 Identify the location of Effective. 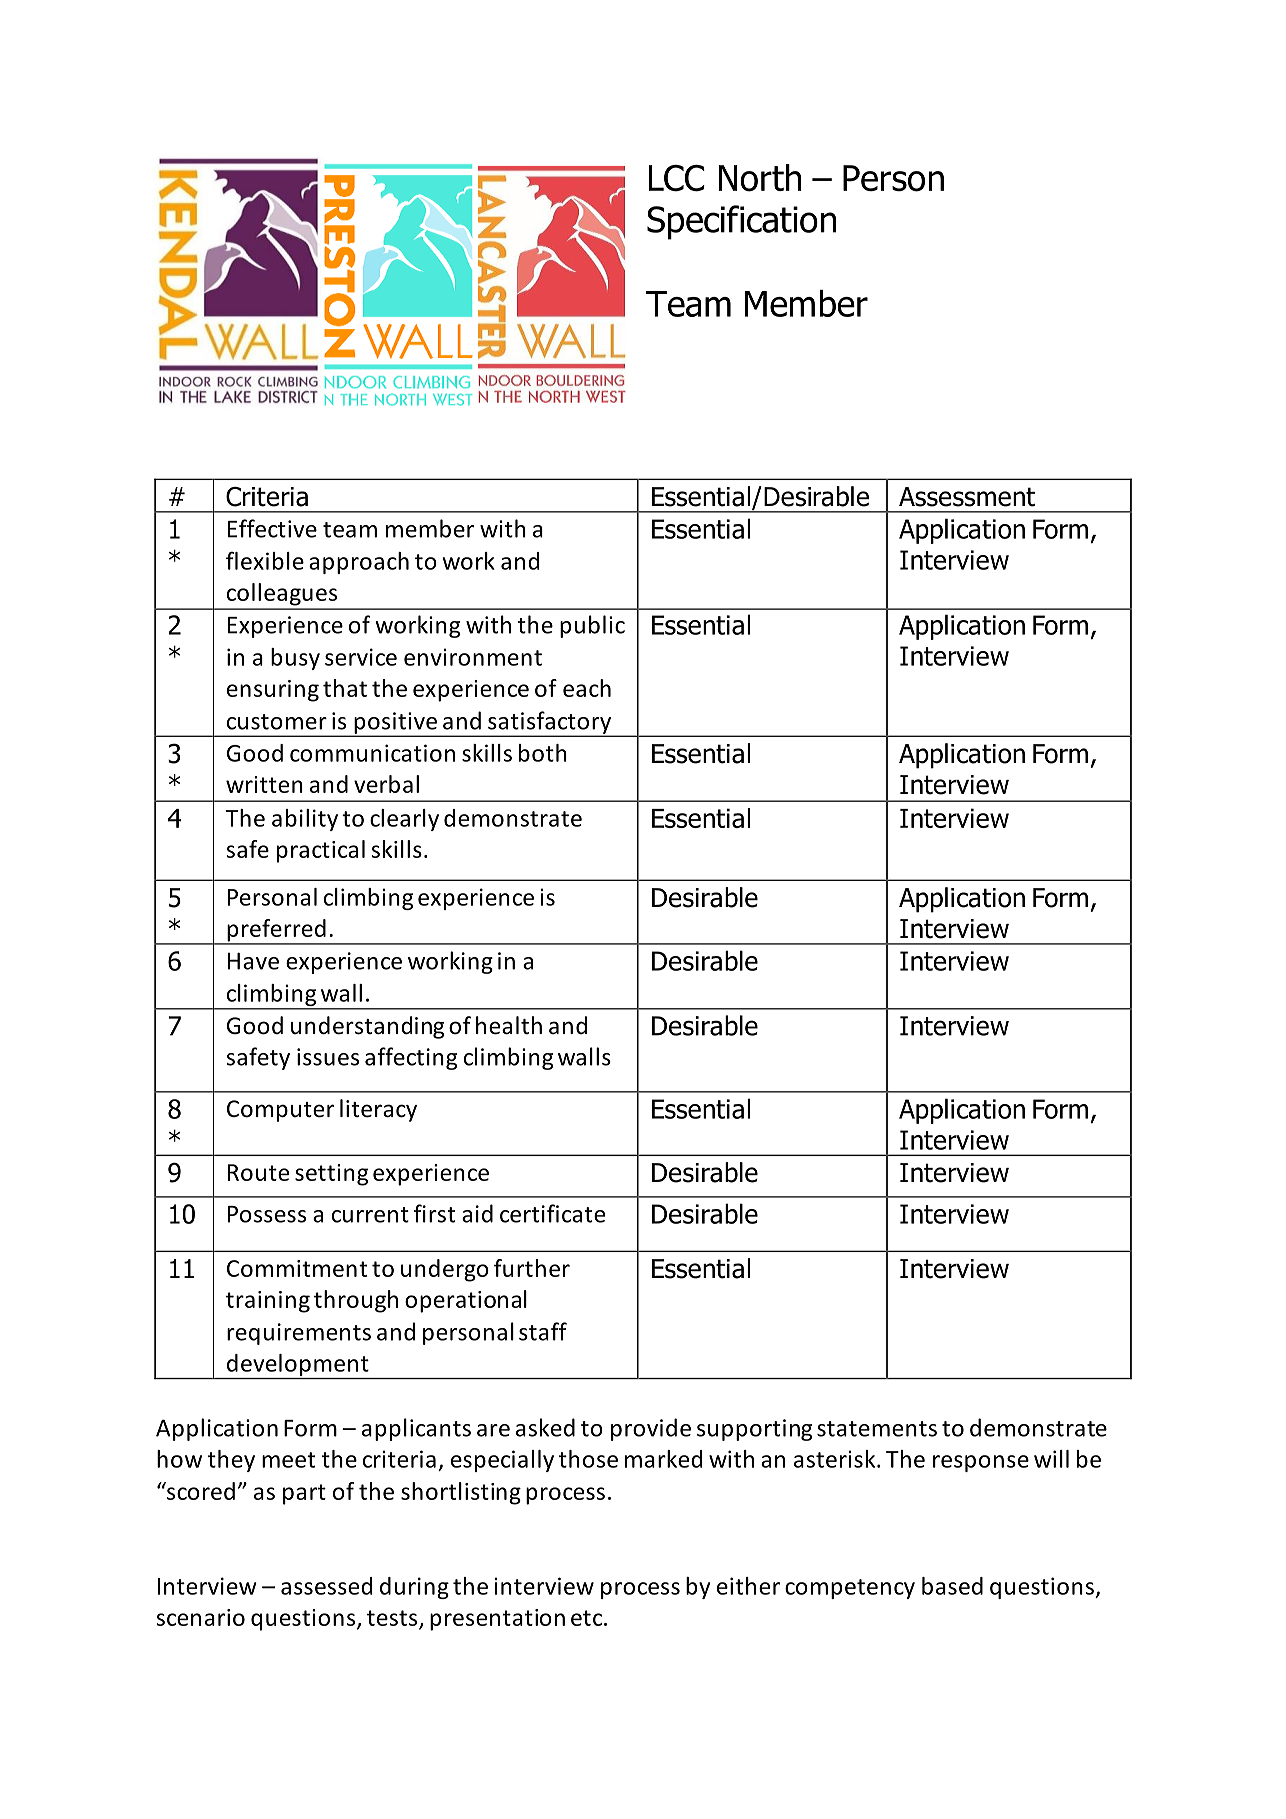
(272, 528).
